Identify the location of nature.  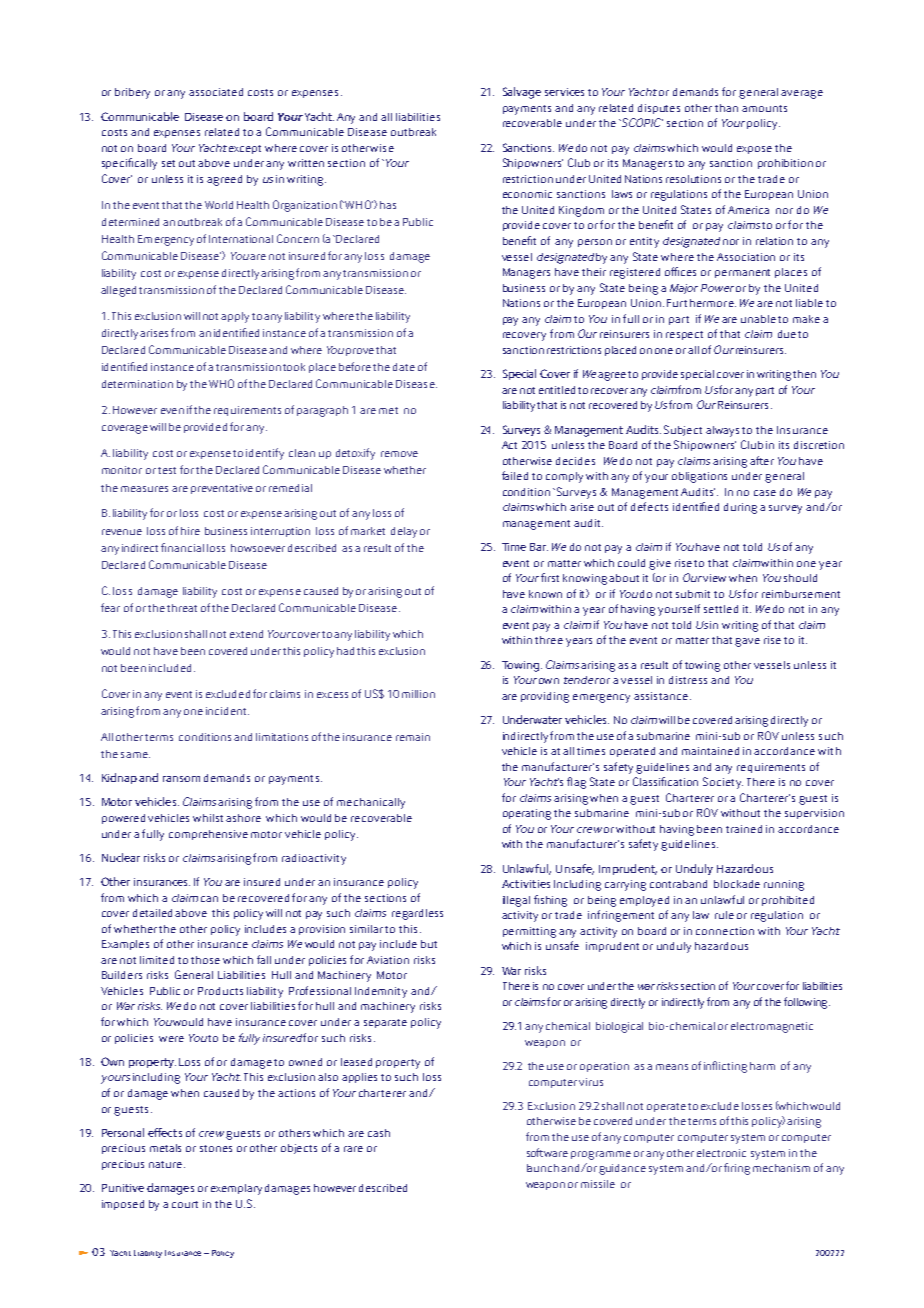
(167, 1164).
